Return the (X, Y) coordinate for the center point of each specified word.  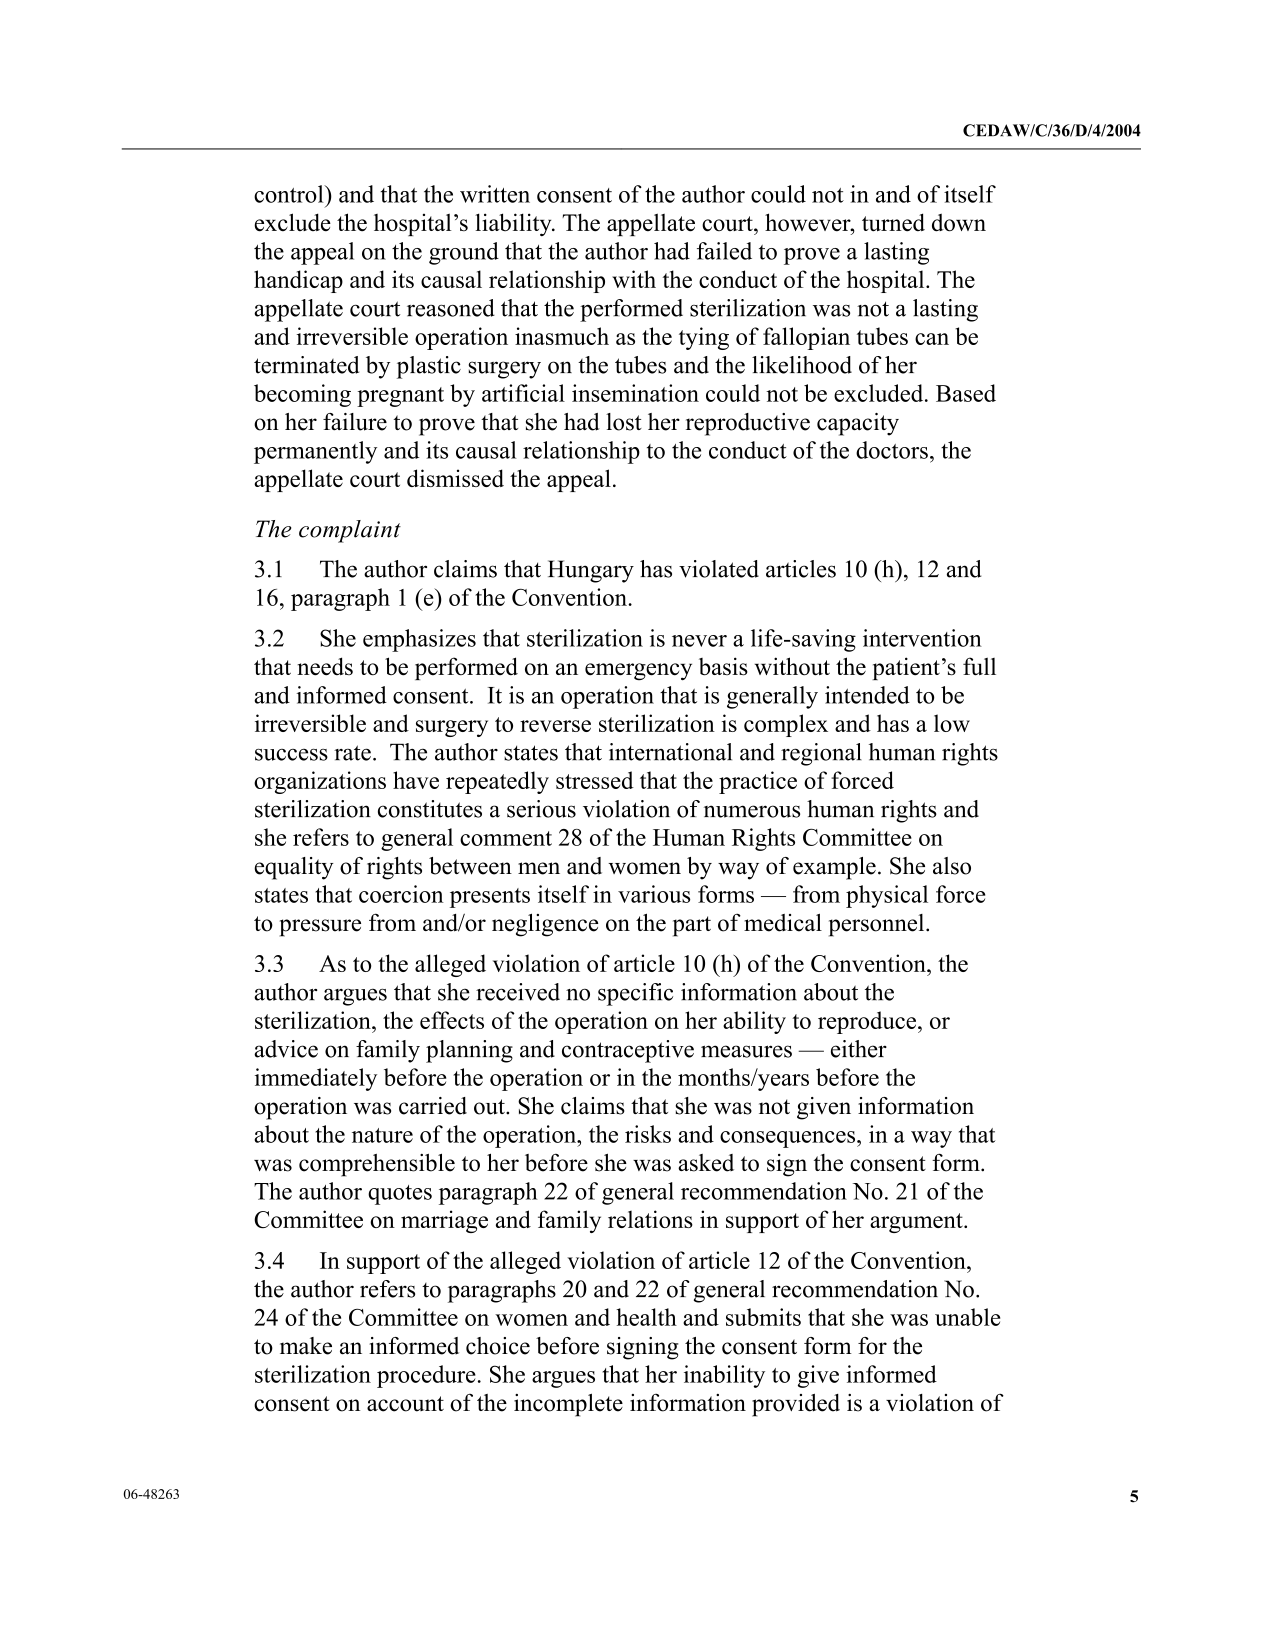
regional (821, 754)
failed (724, 251)
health (646, 1317)
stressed (595, 780)
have (416, 780)
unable (967, 1317)
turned (893, 222)
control (290, 194)
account (405, 1404)
